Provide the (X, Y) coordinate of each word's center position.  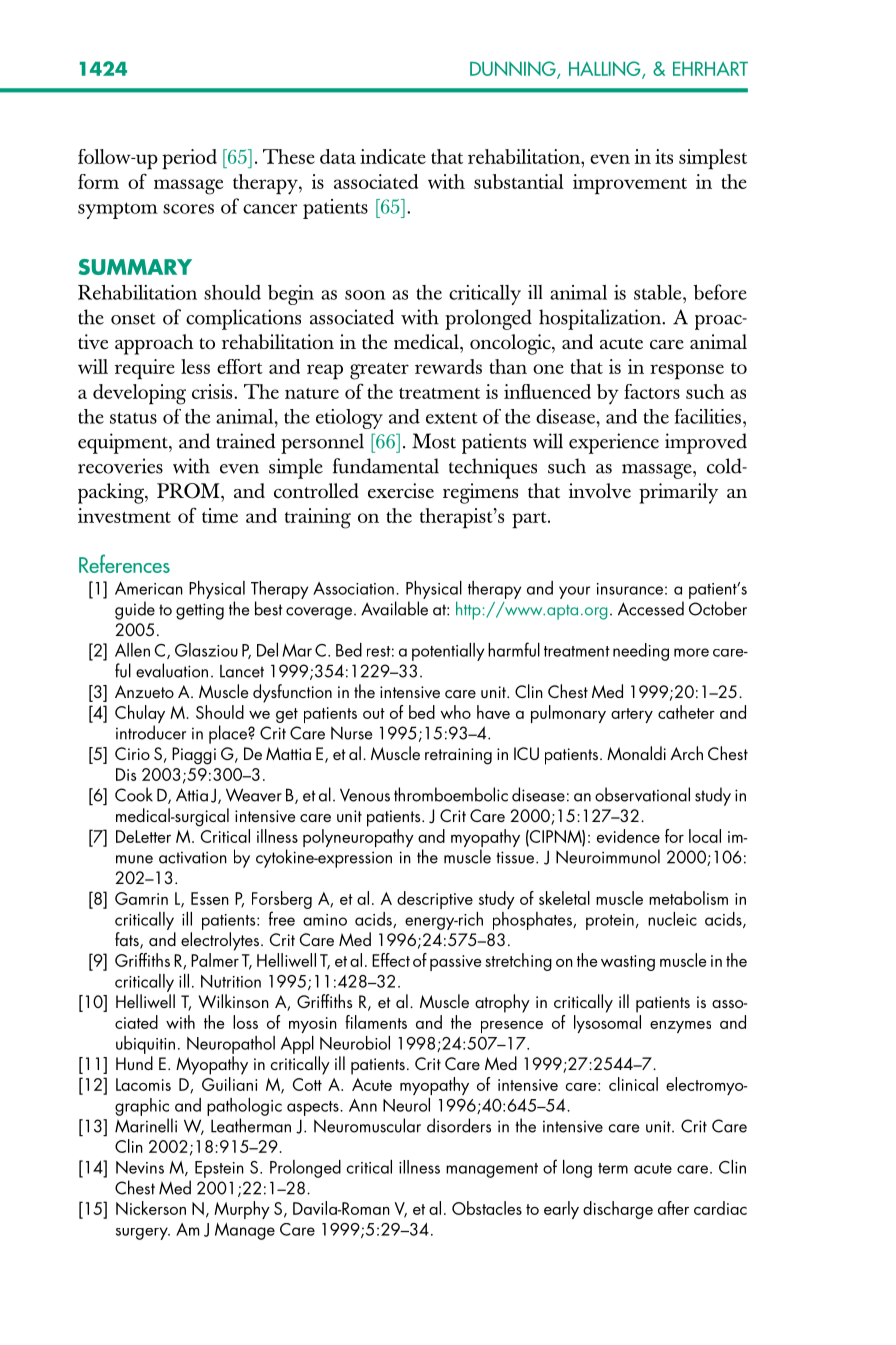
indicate (393, 156)
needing (641, 652)
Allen (132, 650)
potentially (448, 652)
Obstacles (487, 1208)
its (664, 156)
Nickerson (151, 1208)
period (189, 159)
